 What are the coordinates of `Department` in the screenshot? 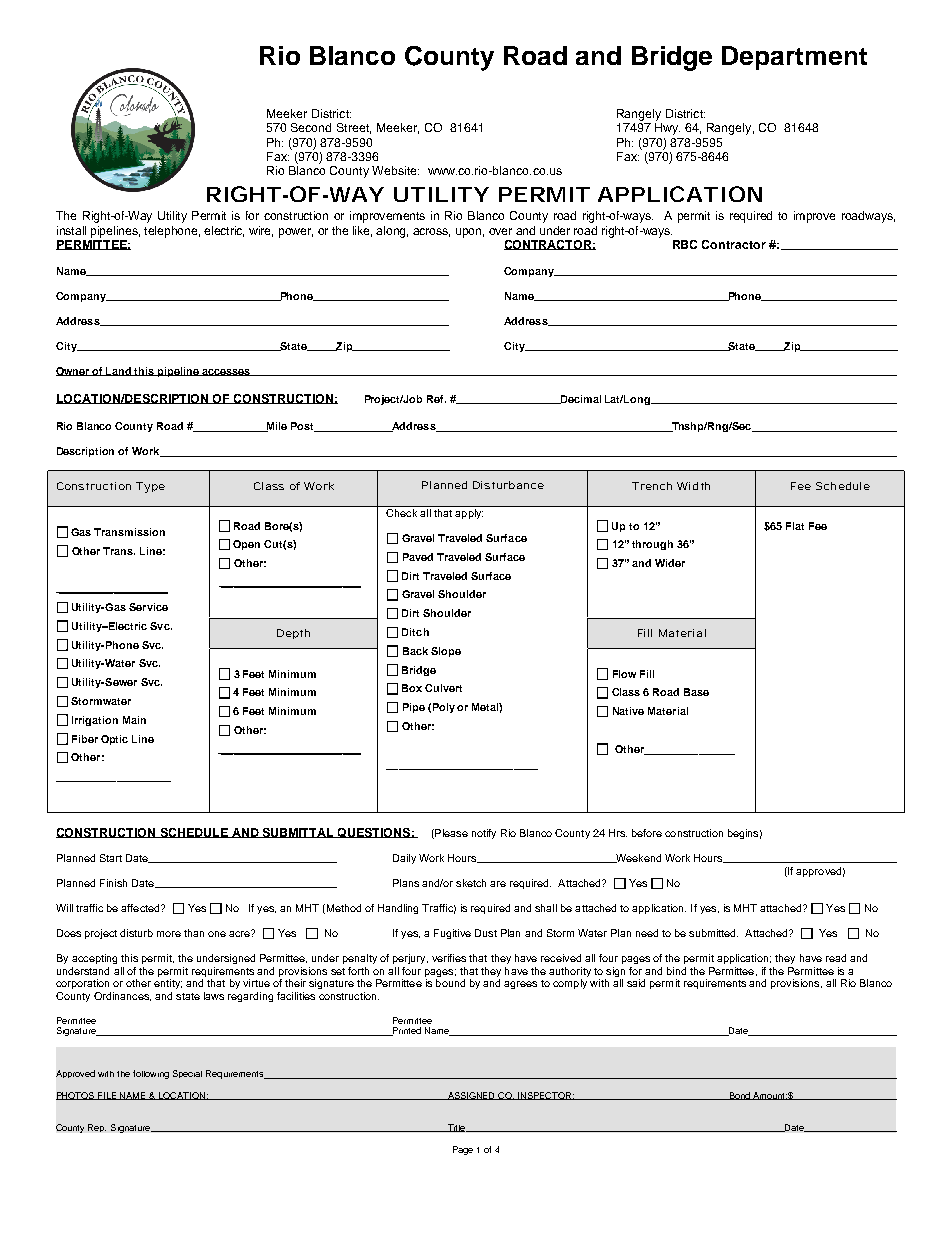 It's located at (794, 58).
